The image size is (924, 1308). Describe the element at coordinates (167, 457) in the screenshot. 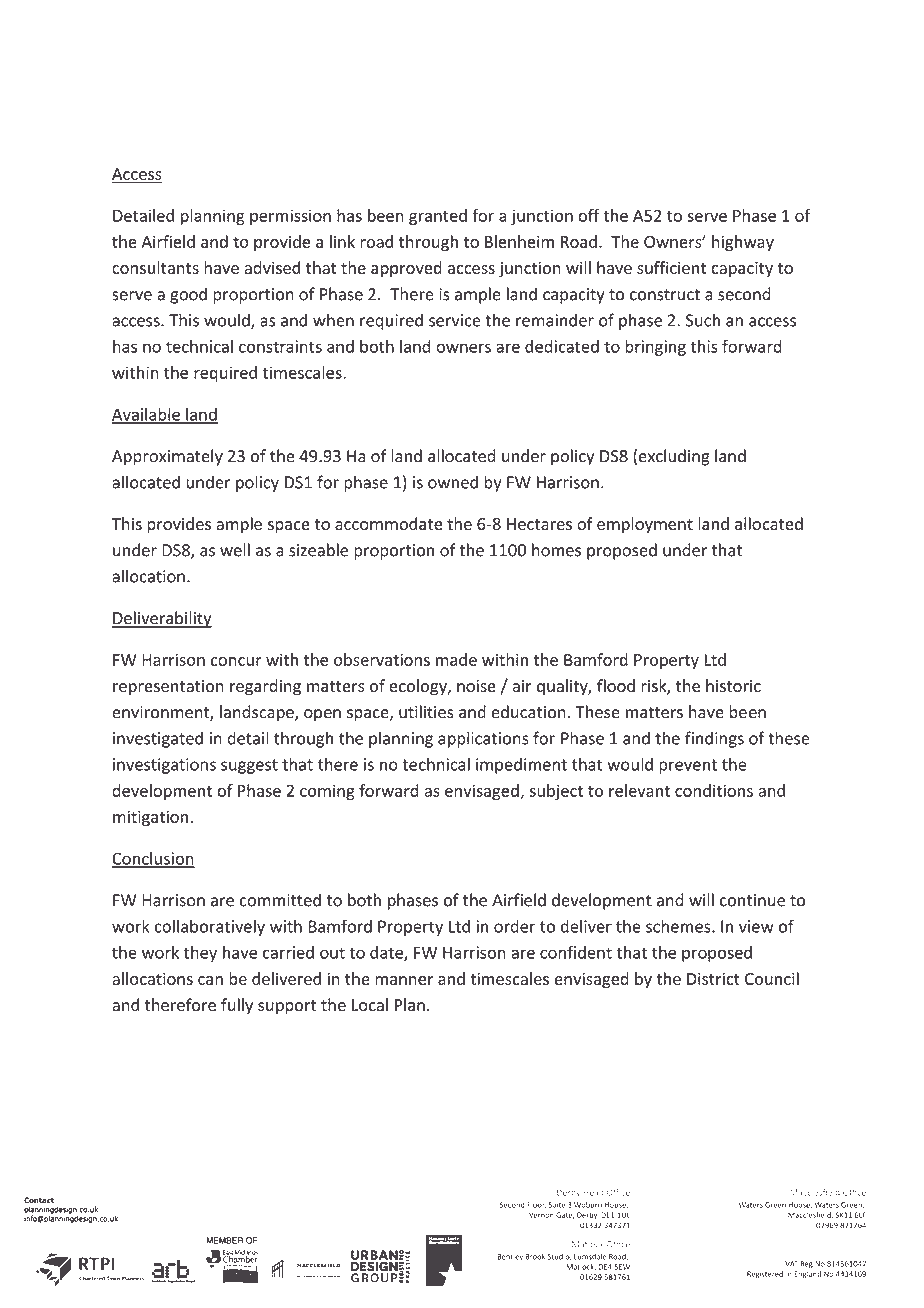

I see `Approximately` at that location.
